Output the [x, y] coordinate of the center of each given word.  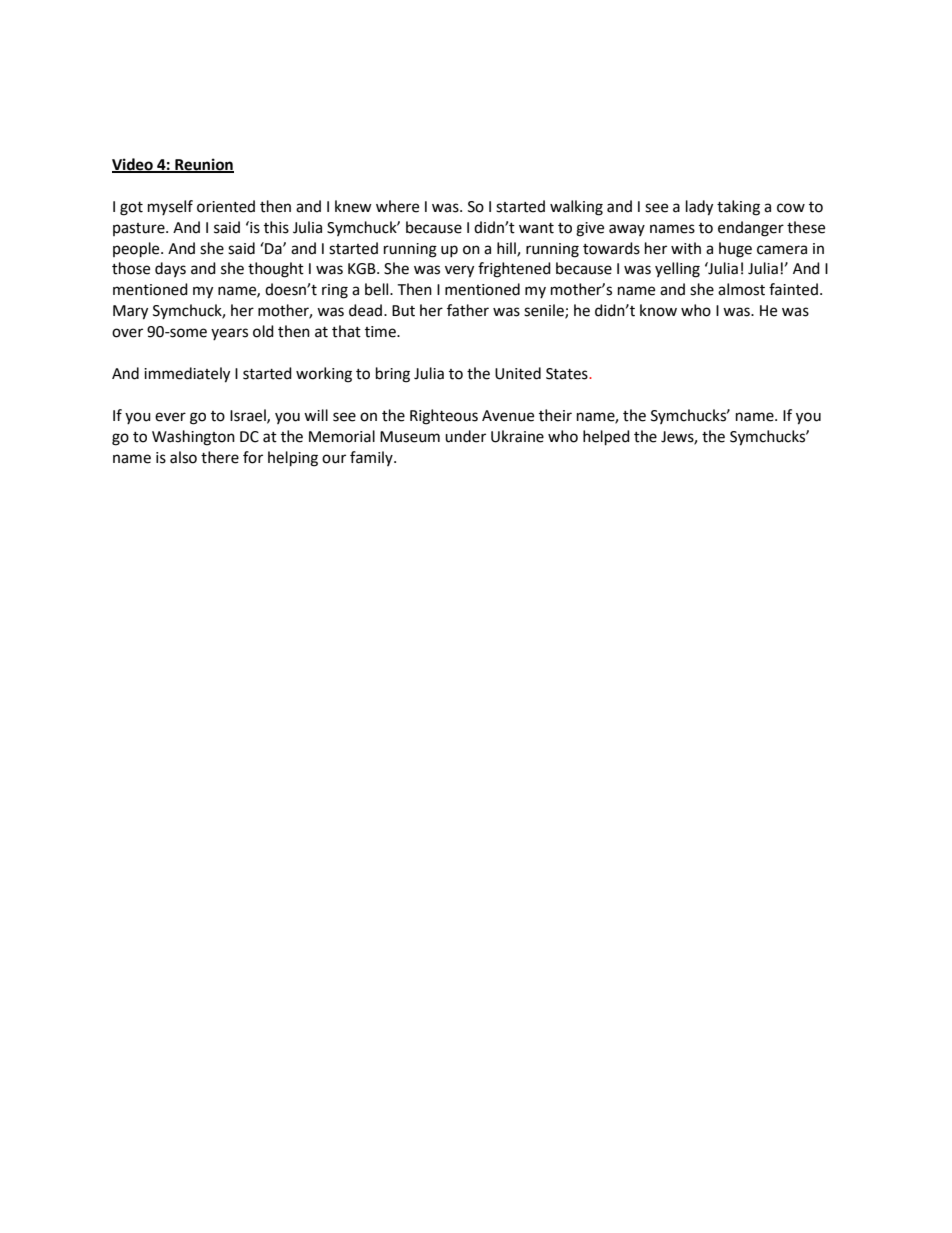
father [468, 310]
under [465, 436]
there [220, 457]
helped [606, 438]
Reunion [203, 165]
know [658, 310]
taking [738, 208]
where [397, 206]
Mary [130, 312]
